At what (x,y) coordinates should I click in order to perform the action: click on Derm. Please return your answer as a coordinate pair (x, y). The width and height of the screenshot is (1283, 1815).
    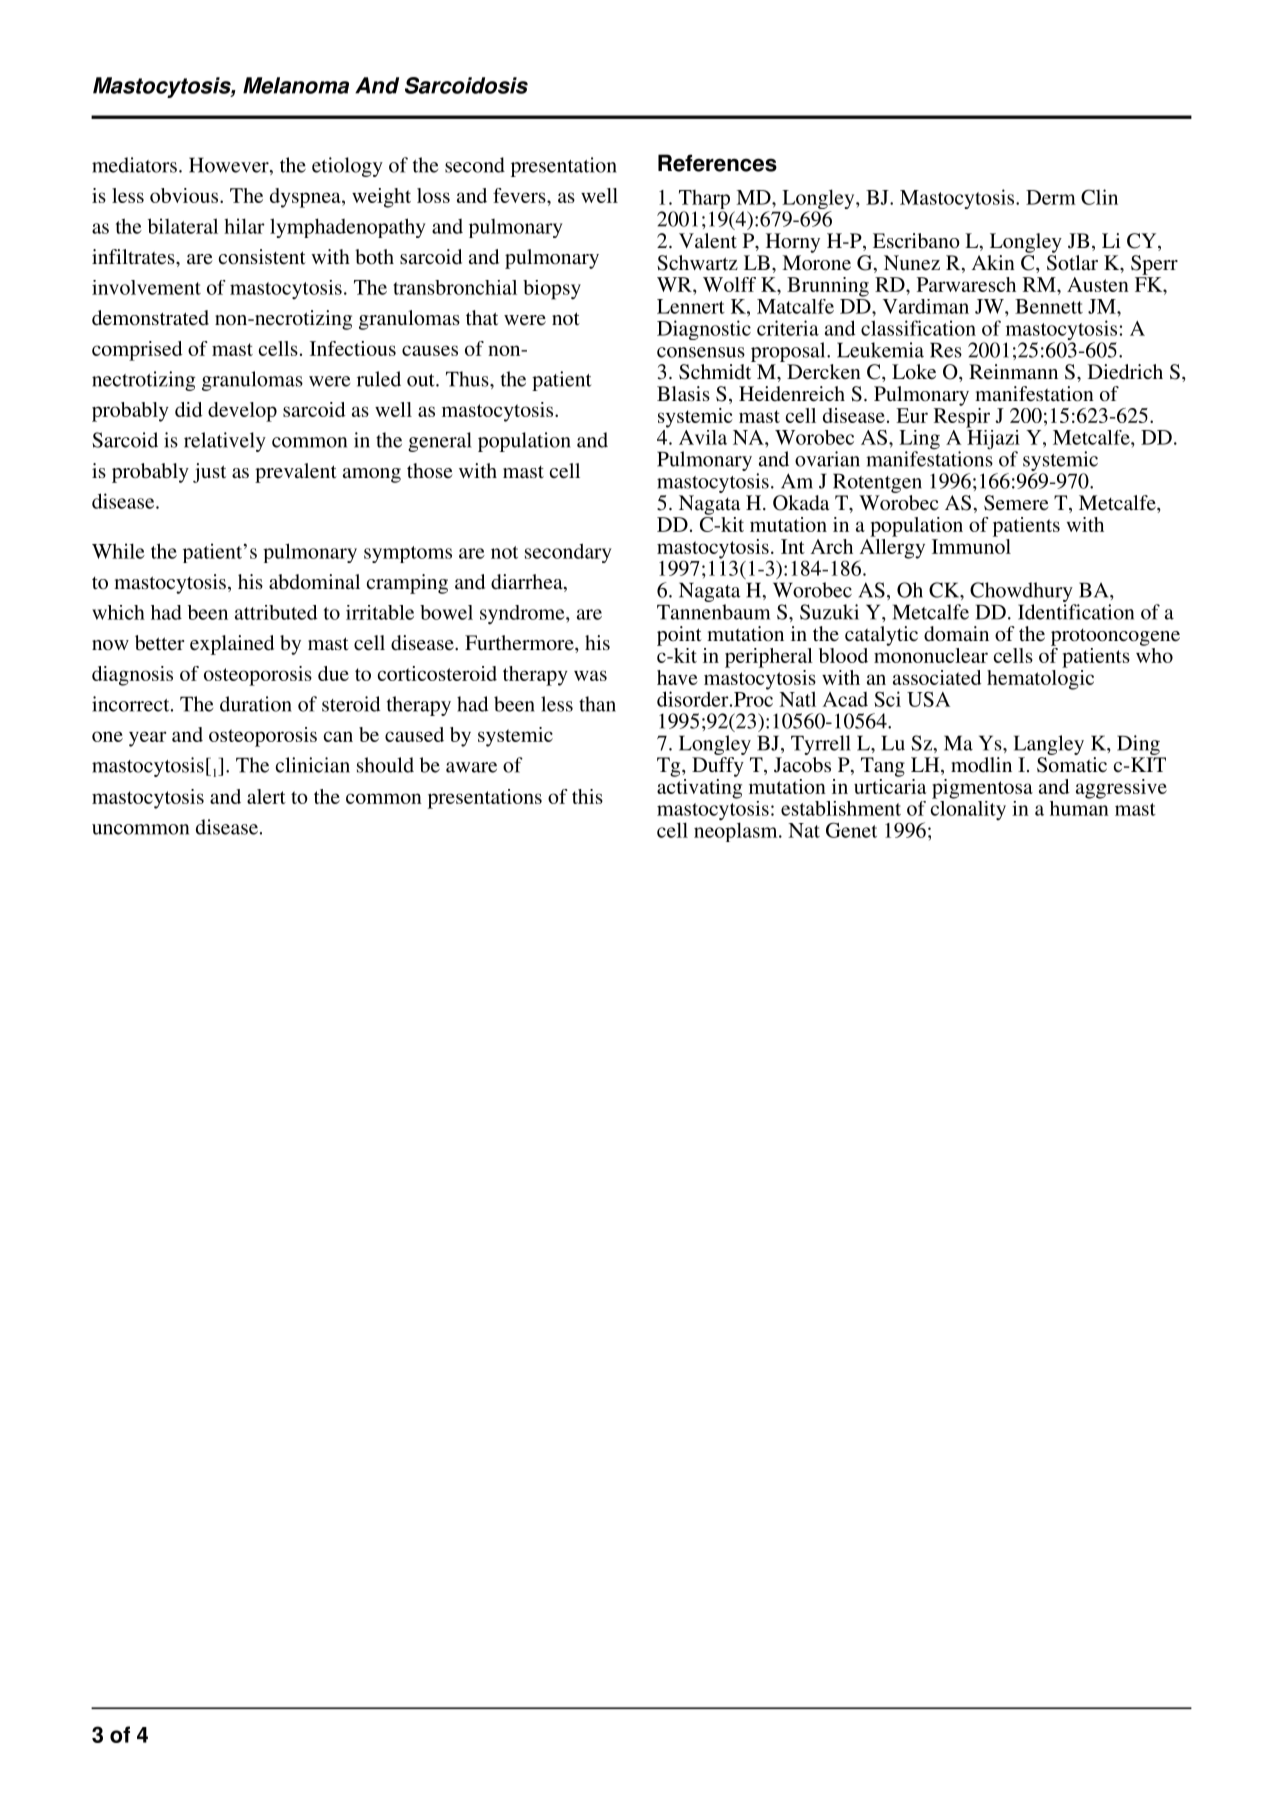
    Looking at the image, I should click on (1051, 197).
